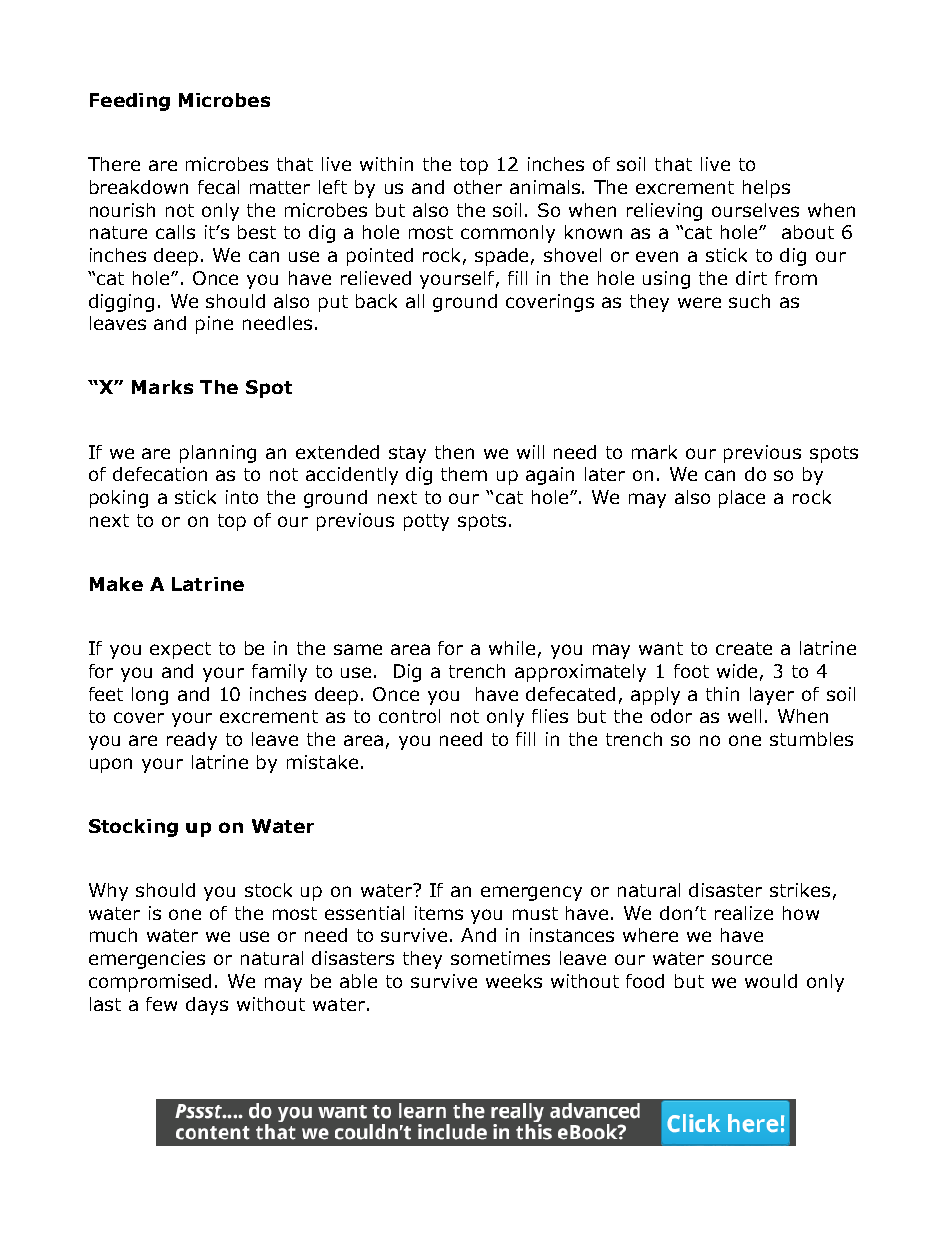 This screenshot has width=952, height=1233. I want to click on compromised, so click(150, 983).
